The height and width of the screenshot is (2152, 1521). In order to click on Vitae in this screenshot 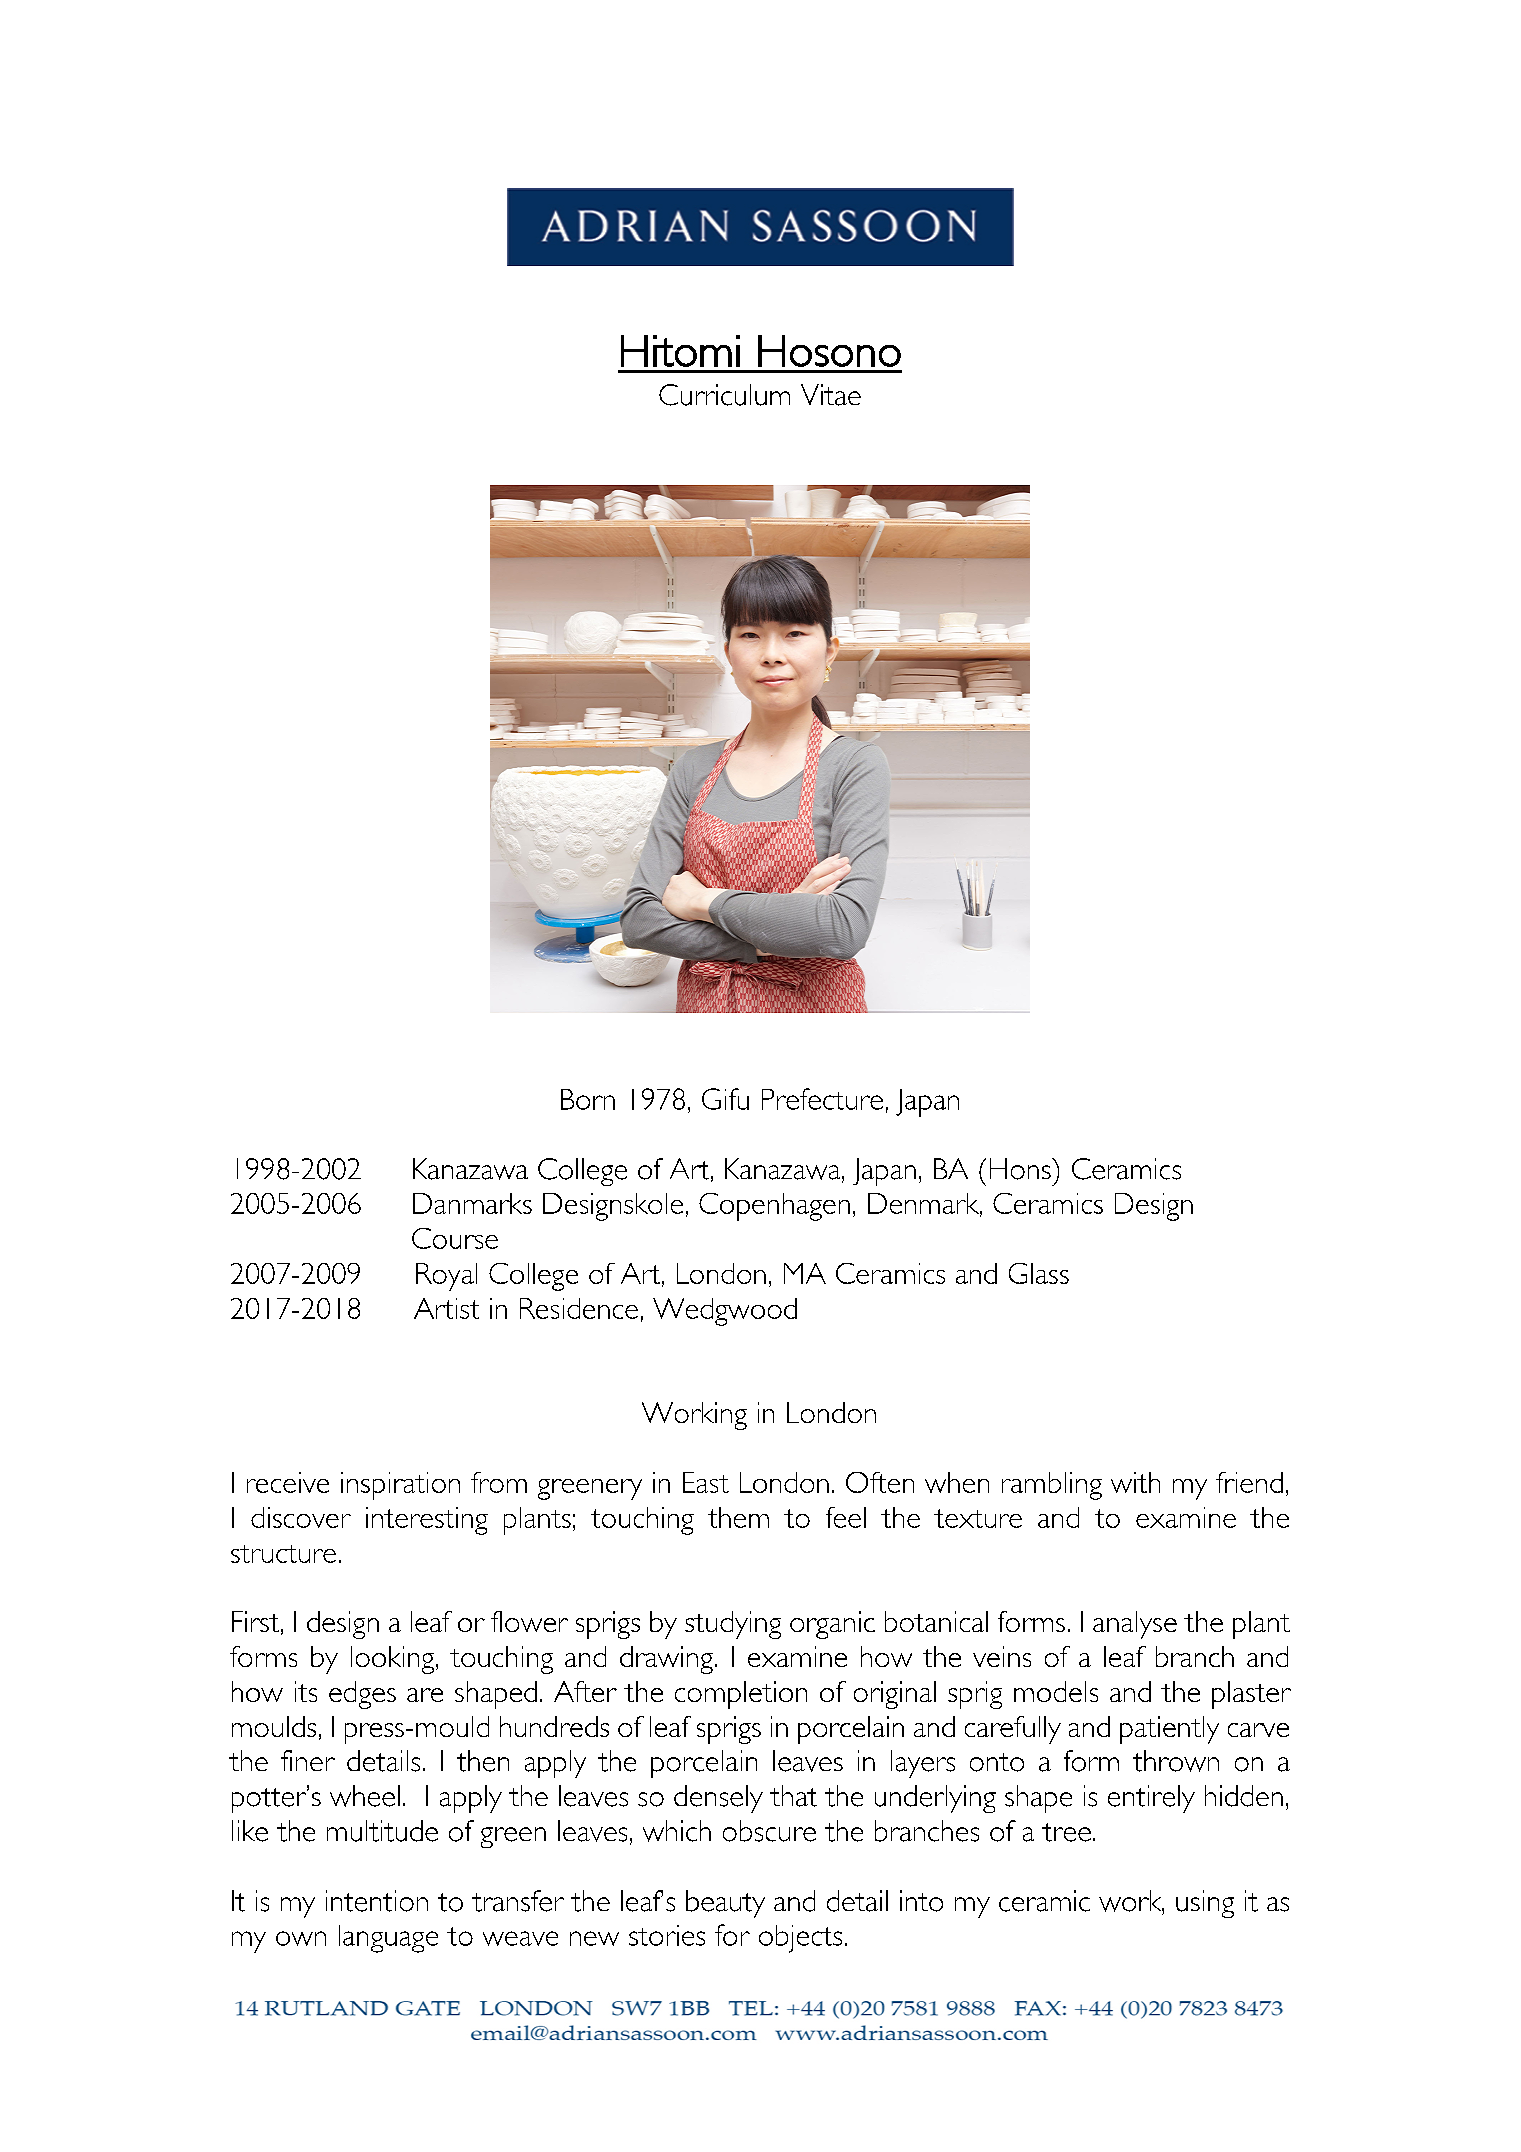, I will do `click(831, 395)`.
